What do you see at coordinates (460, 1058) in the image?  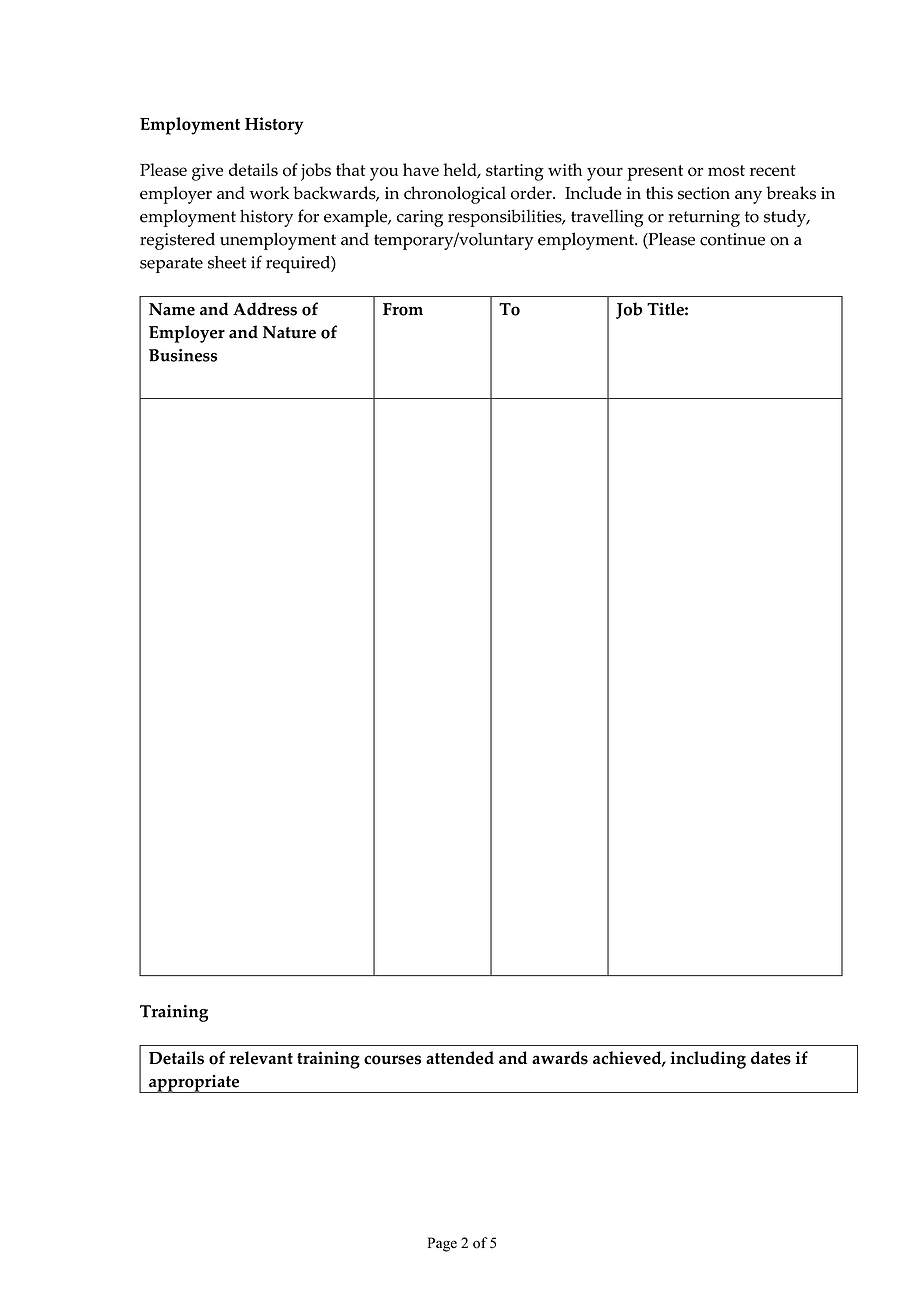 I see `attended` at bounding box center [460, 1058].
